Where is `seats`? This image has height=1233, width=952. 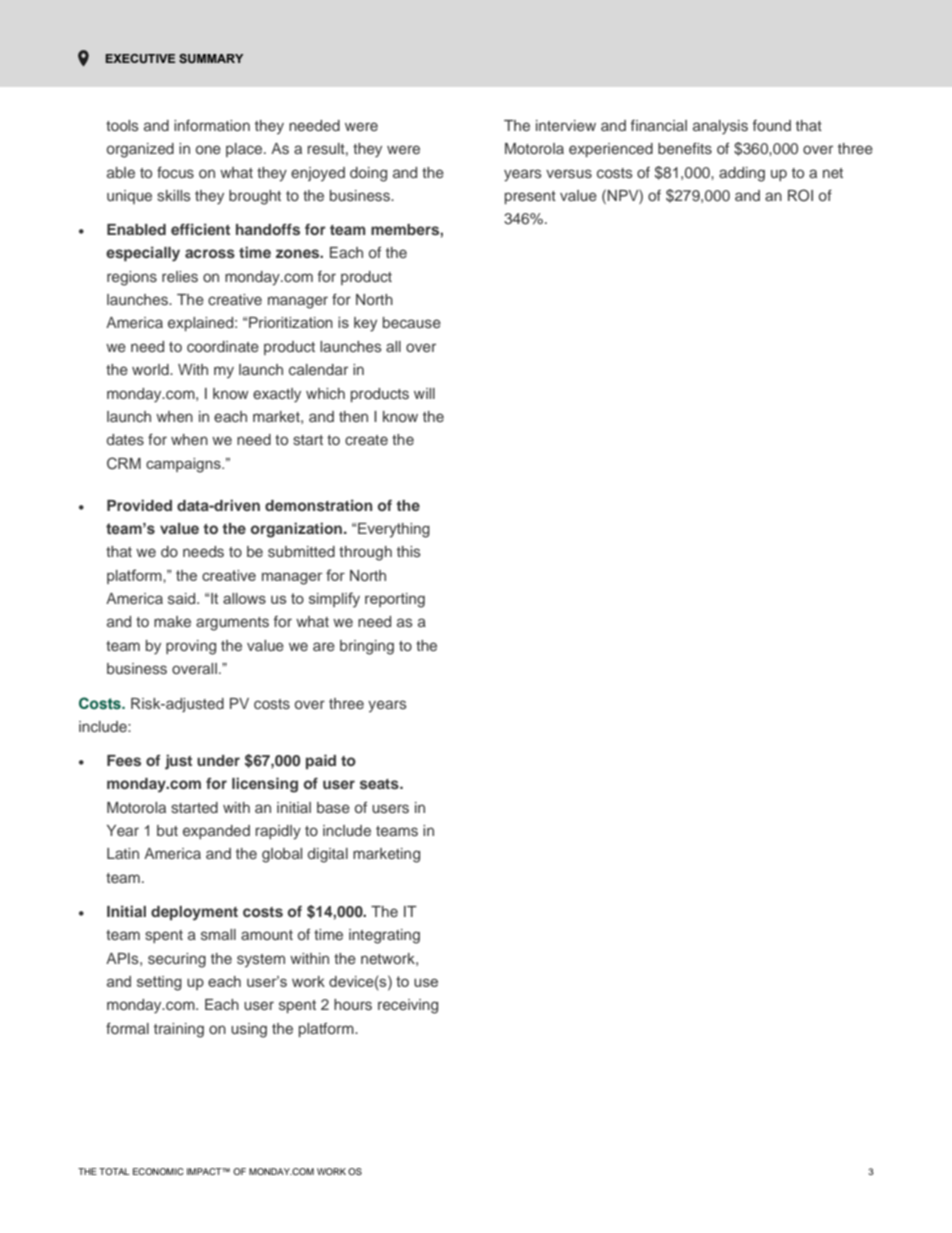
seats is located at coordinates (380, 784).
